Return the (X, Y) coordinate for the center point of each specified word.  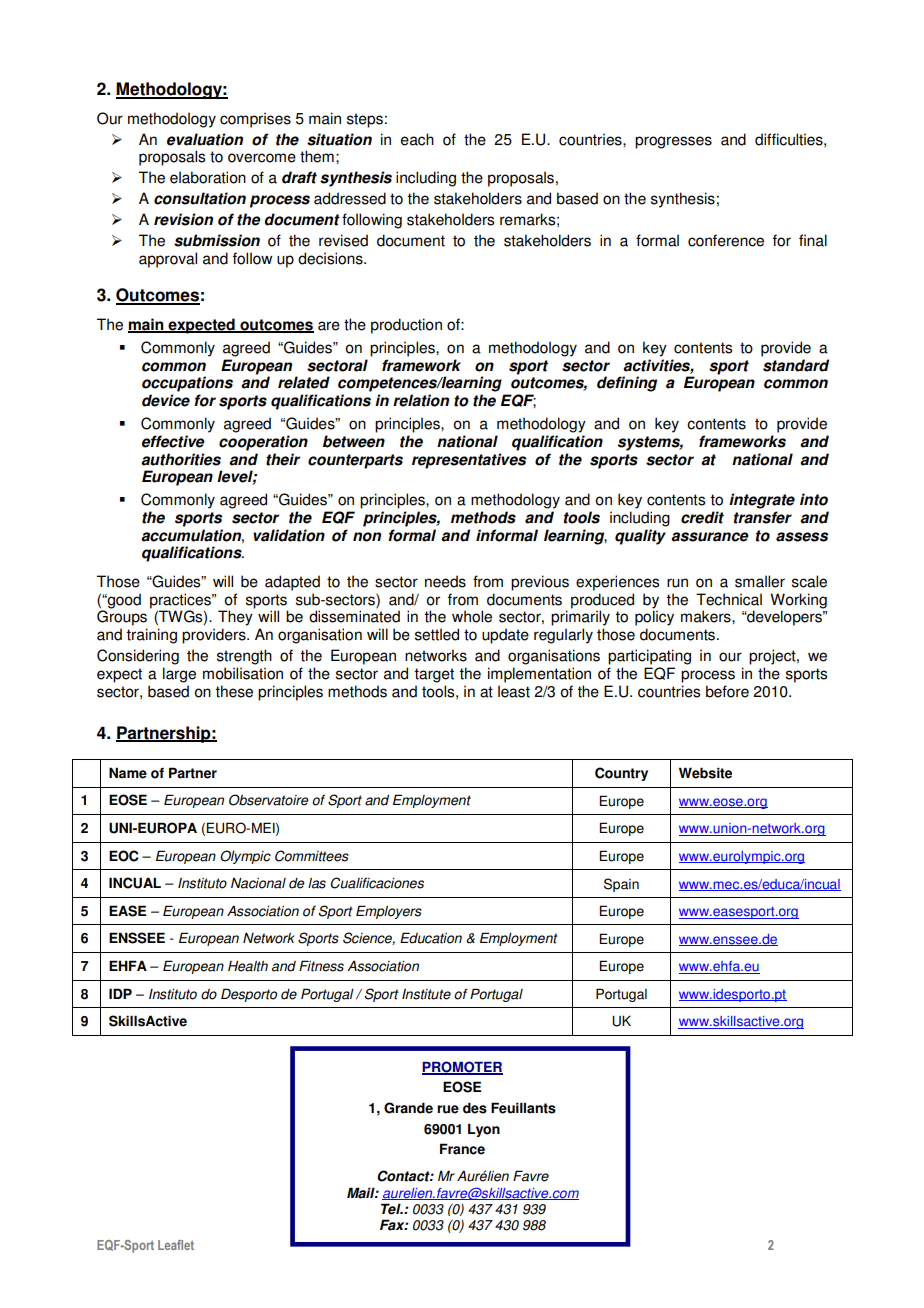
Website (705, 773)
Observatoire (268, 800)
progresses (673, 142)
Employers (389, 912)
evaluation (205, 139)
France (462, 1149)
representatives (469, 461)
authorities (181, 459)
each (417, 139)
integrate (762, 501)
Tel (392, 1209)
